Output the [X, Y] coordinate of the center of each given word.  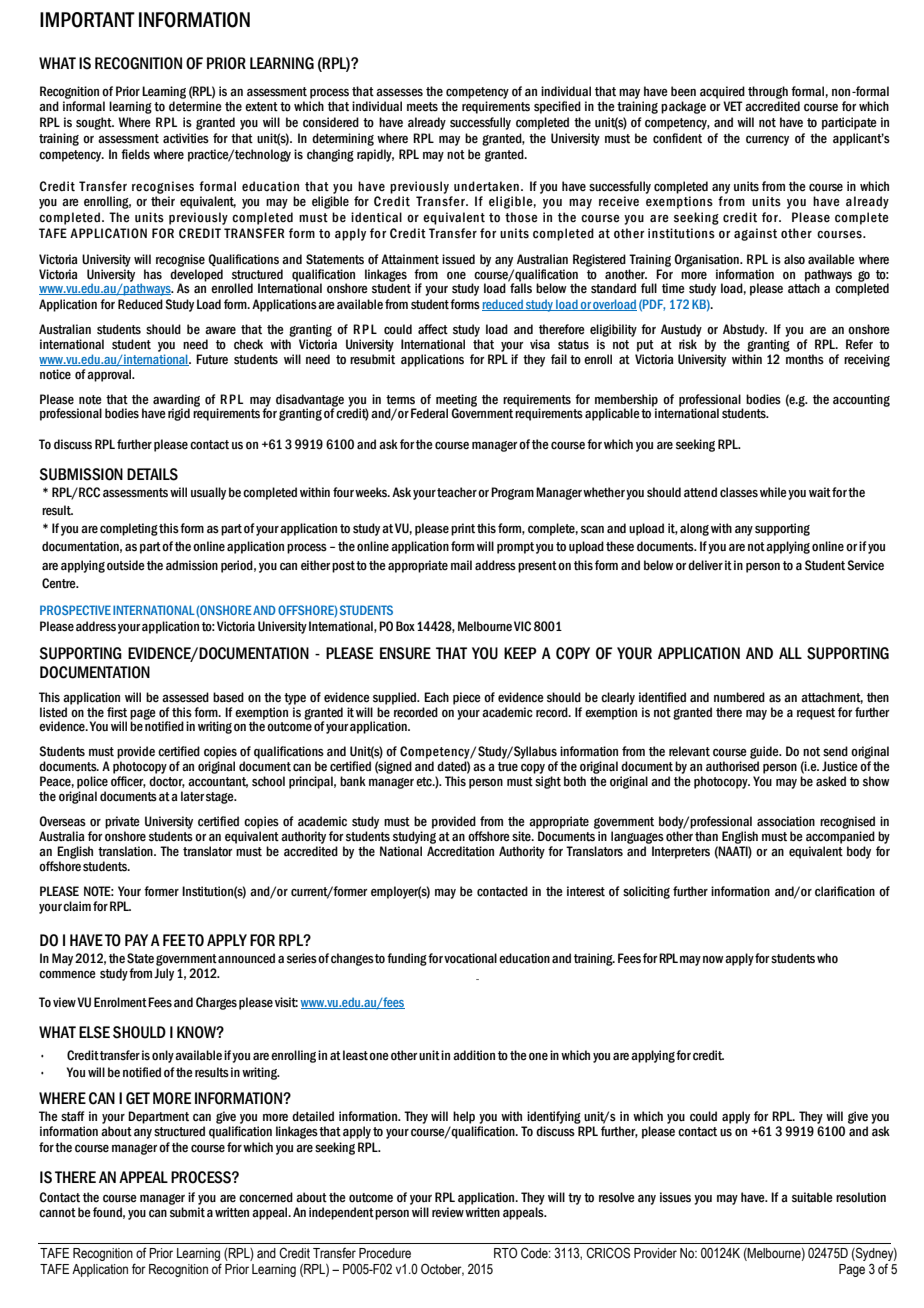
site [522, 836]
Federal [429, 413]
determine [195, 106]
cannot [57, 1213]
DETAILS [152, 474]
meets [422, 107]
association [786, 821]
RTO [505, 1253]
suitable [812, 1197]
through [768, 92]
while [773, 492]
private [122, 822]
